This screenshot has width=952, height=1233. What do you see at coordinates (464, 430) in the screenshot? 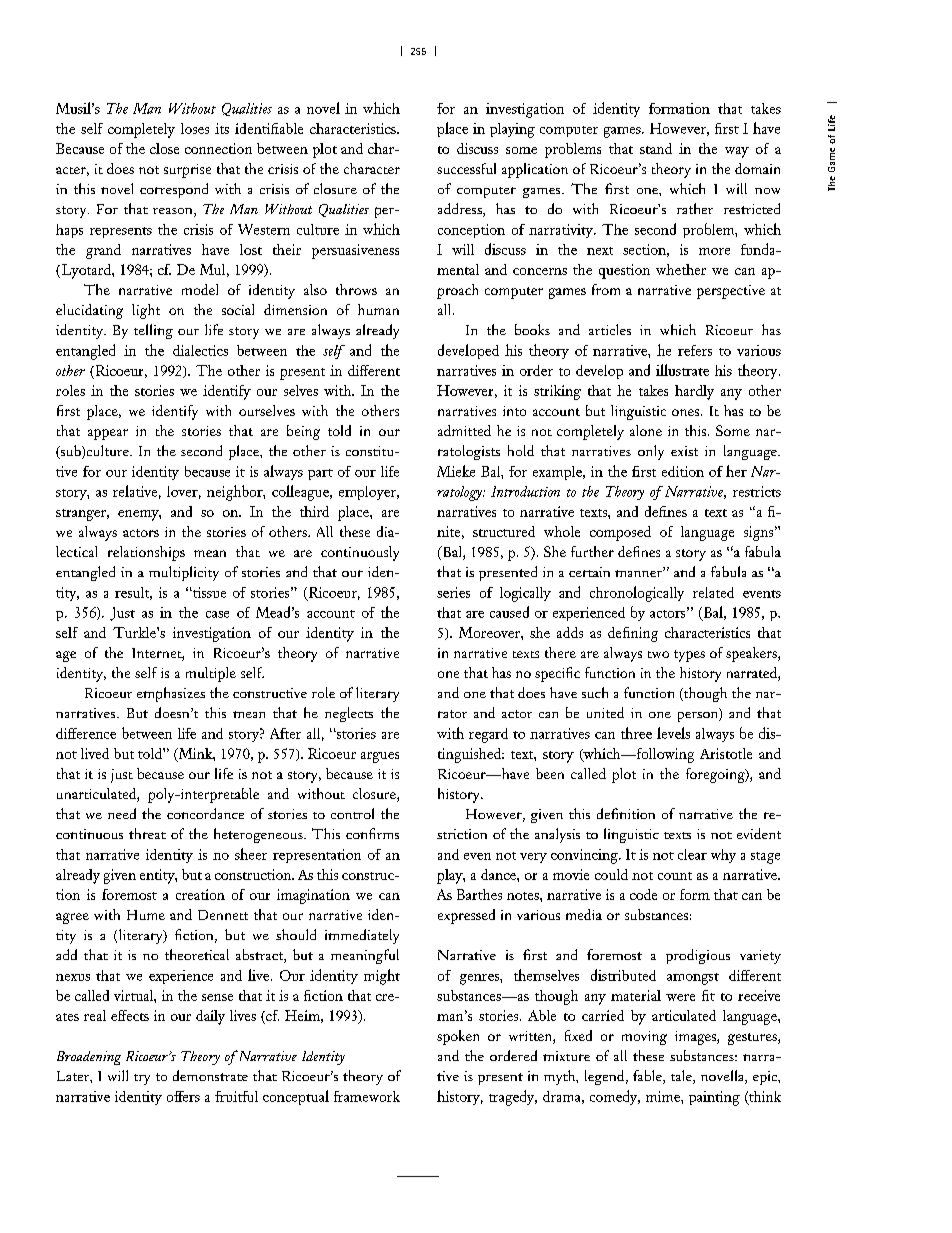
I see `admitted` at bounding box center [464, 430].
